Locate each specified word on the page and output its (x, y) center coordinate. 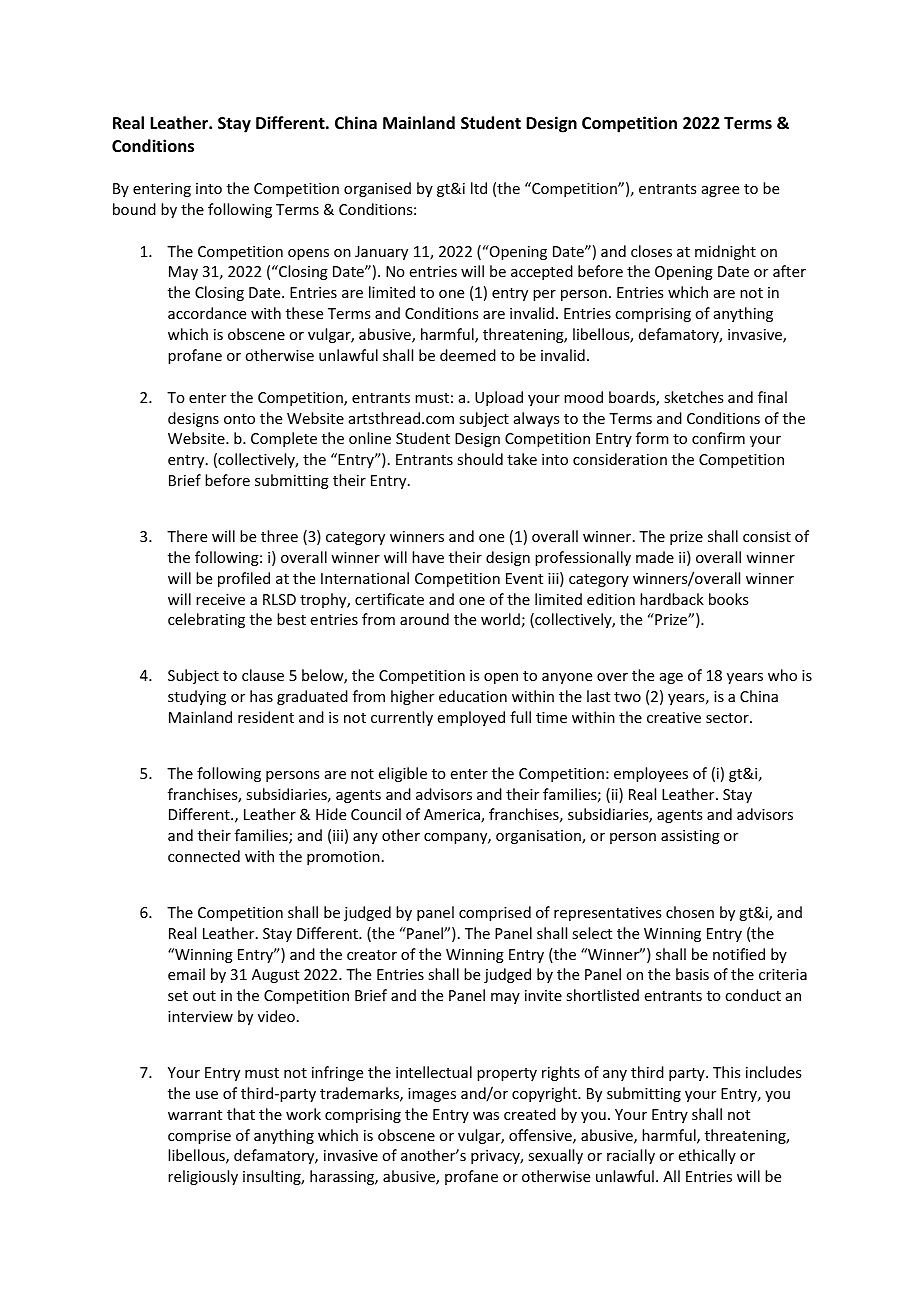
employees (651, 774)
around (424, 619)
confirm (718, 438)
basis (692, 974)
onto (239, 419)
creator (372, 955)
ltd (479, 188)
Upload (499, 398)
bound (134, 209)
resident (266, 717)
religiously (203, 1177)
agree (720, 191)
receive (220, 599)
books (728, 599)
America (453, 816)
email (186, 974)
